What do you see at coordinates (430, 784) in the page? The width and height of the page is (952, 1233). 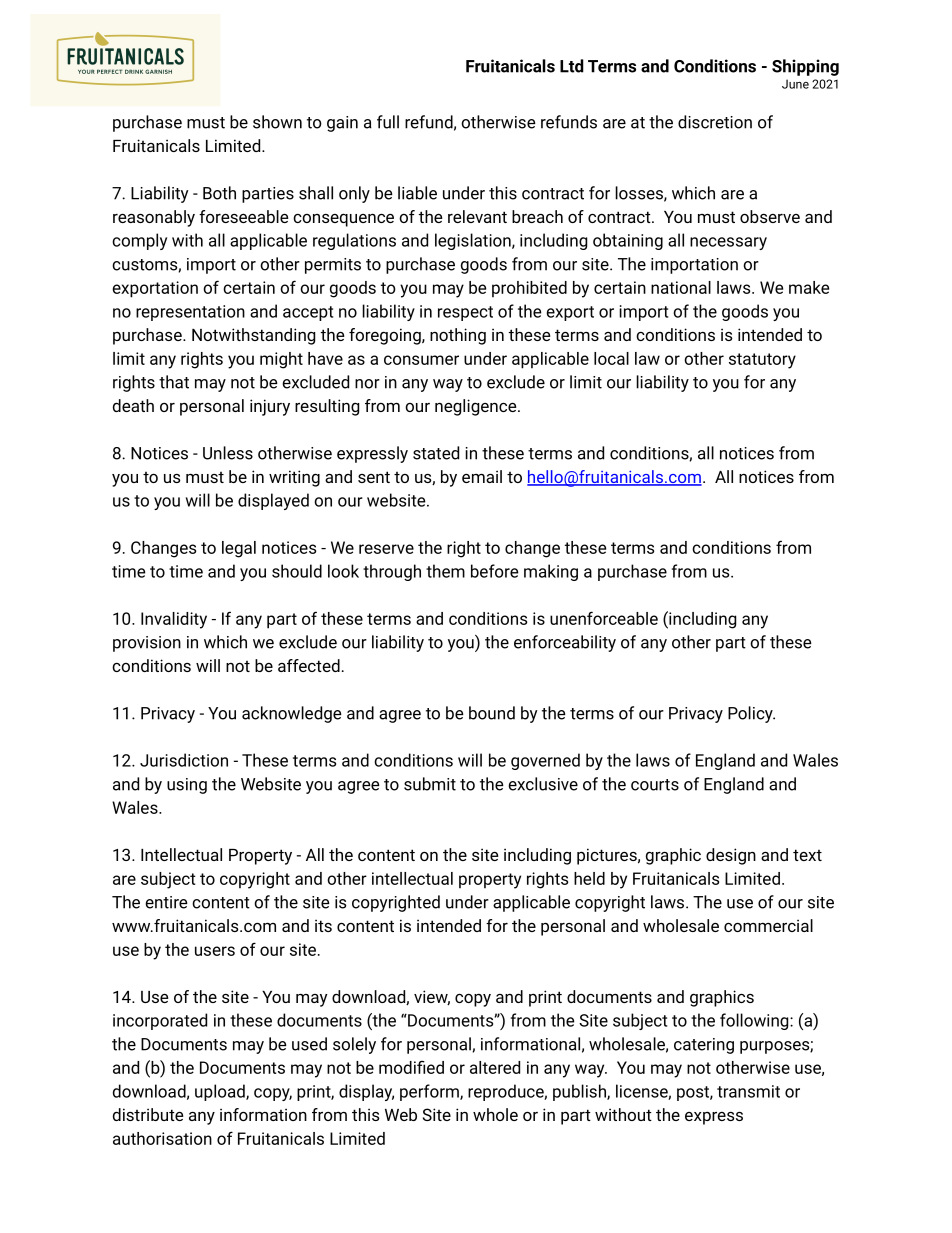 I see `submit` at bounding box center [430, 784].
